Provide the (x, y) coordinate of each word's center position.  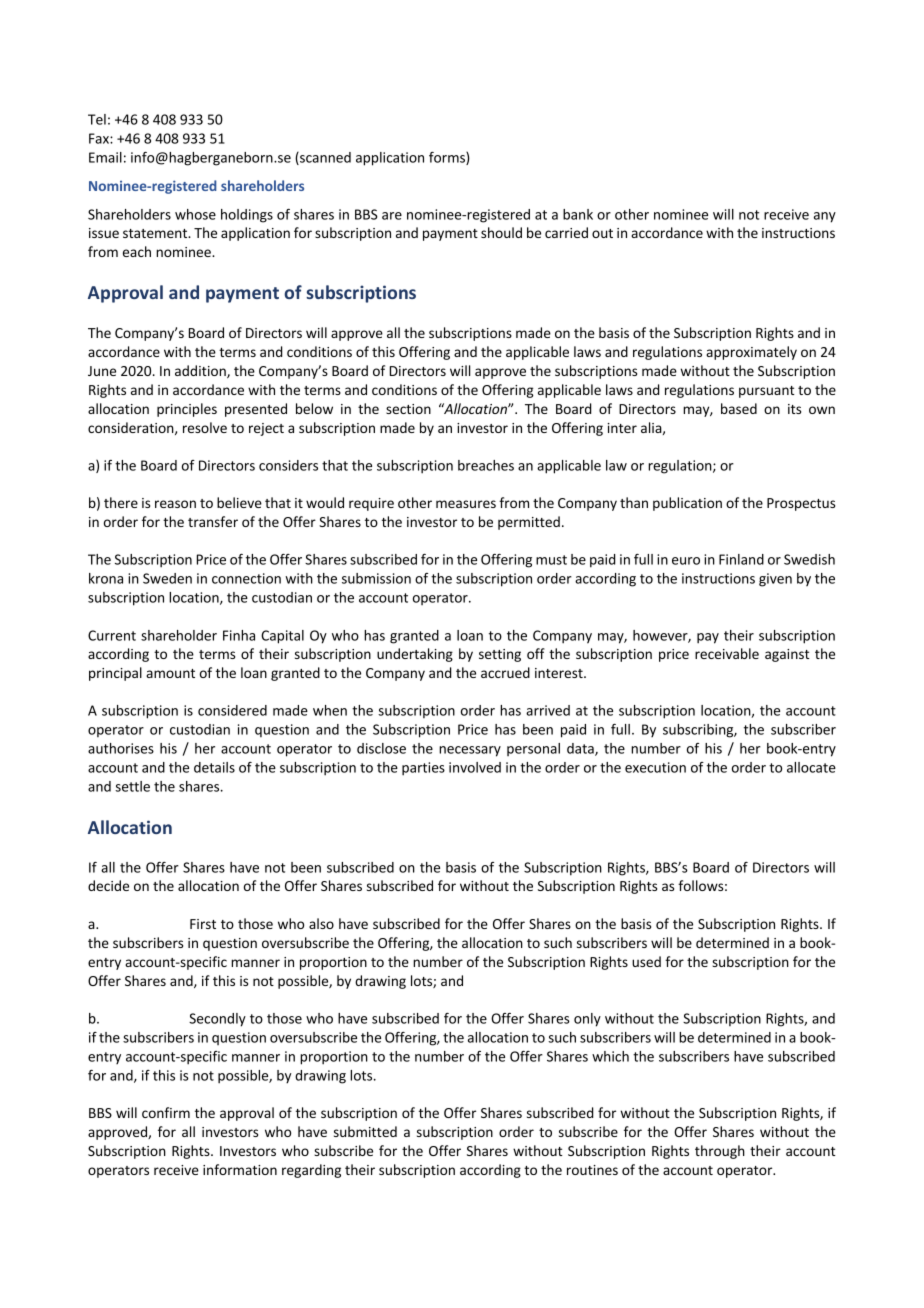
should (501, 232)
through (720, 1152)
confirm (166, 1112)
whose (195, 214)
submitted (365, 1131)
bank (578, 214)
